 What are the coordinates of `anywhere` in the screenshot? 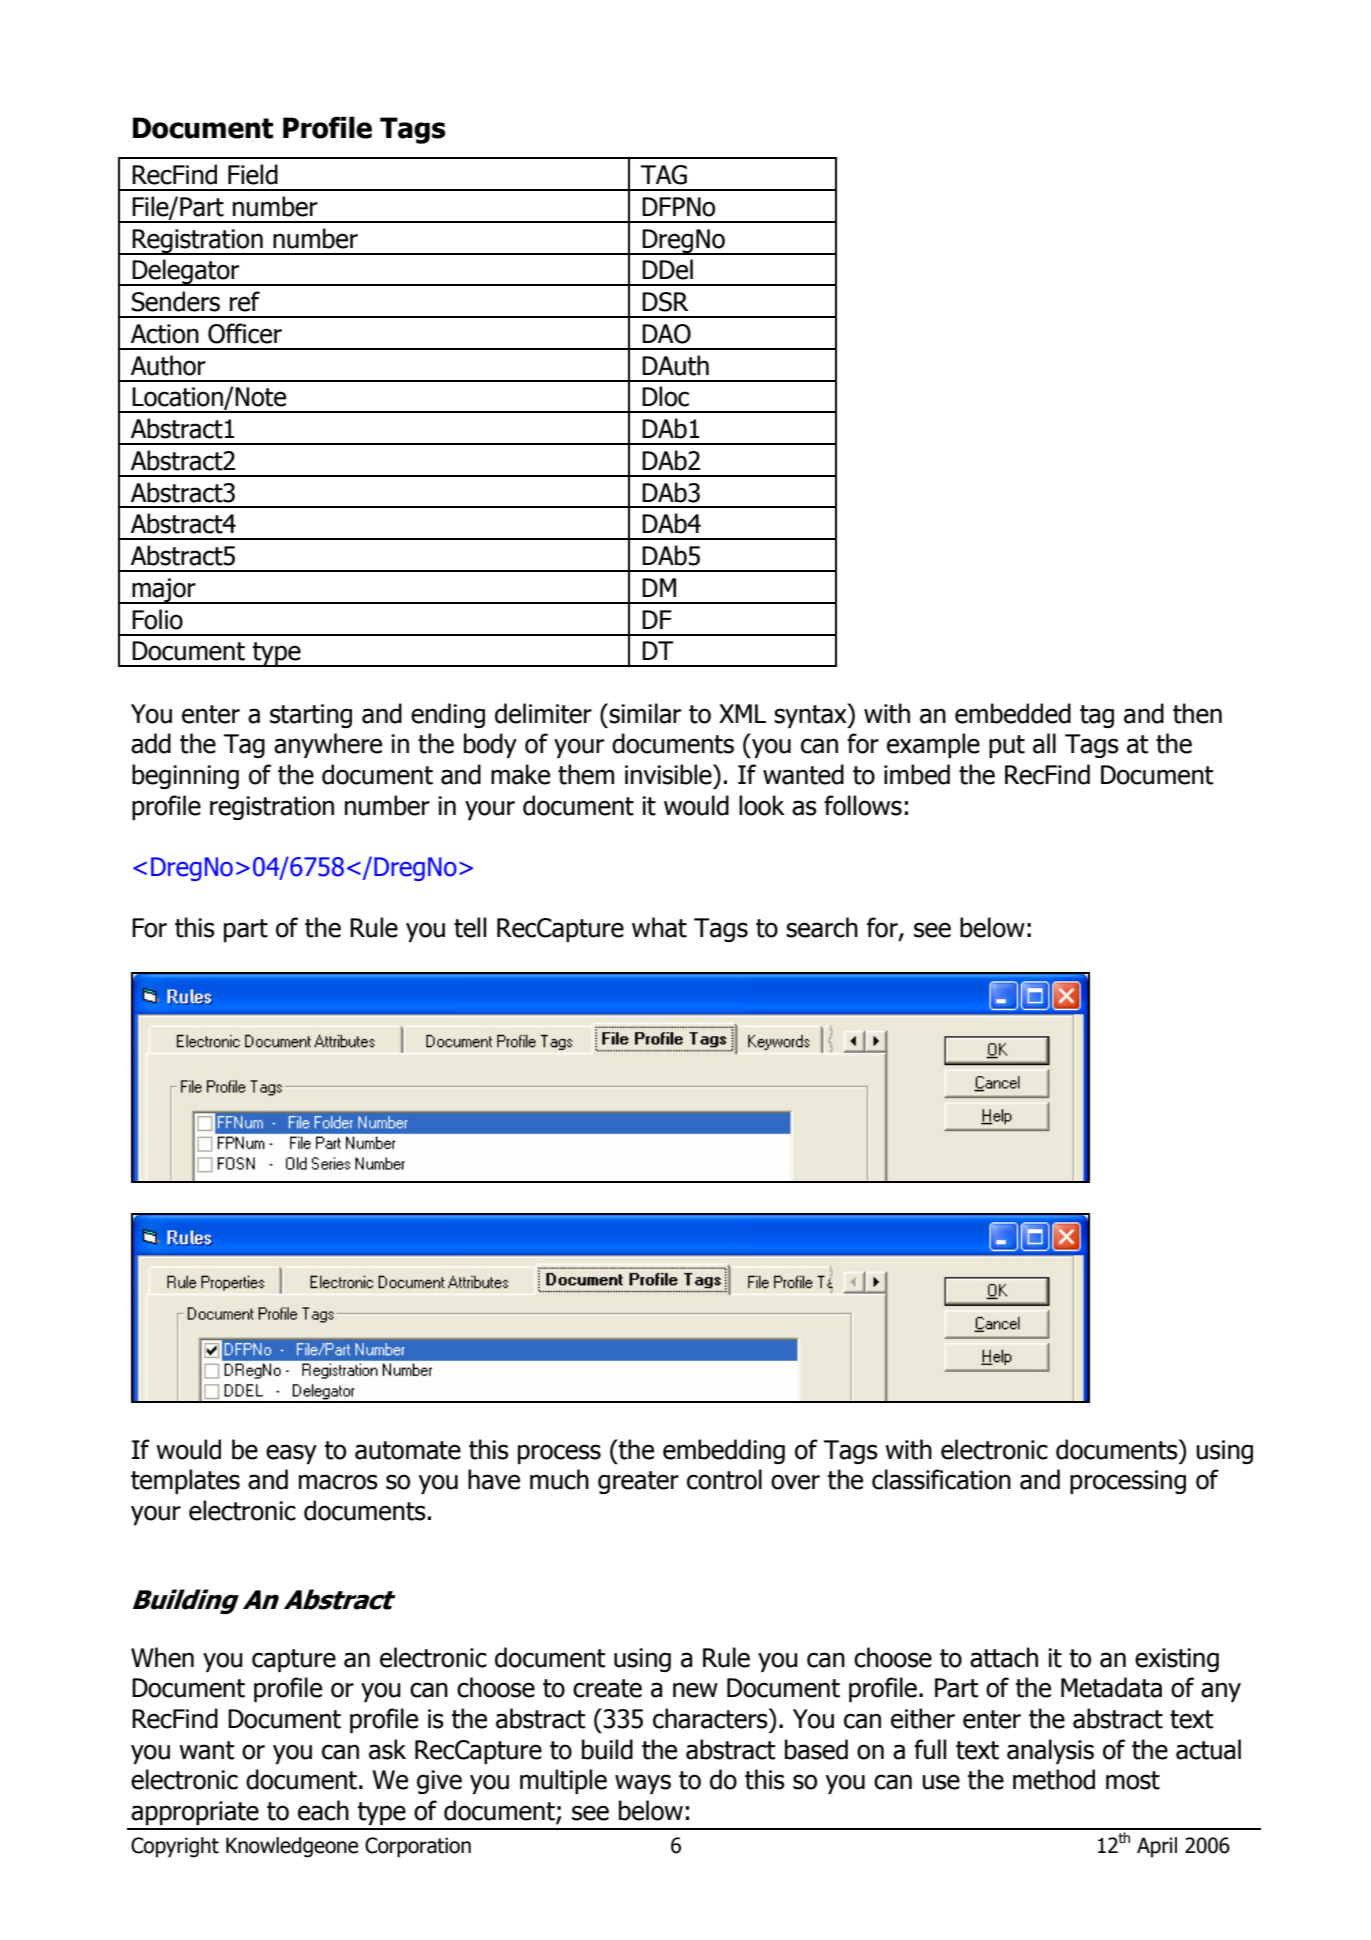 It's located at (328, 745).
